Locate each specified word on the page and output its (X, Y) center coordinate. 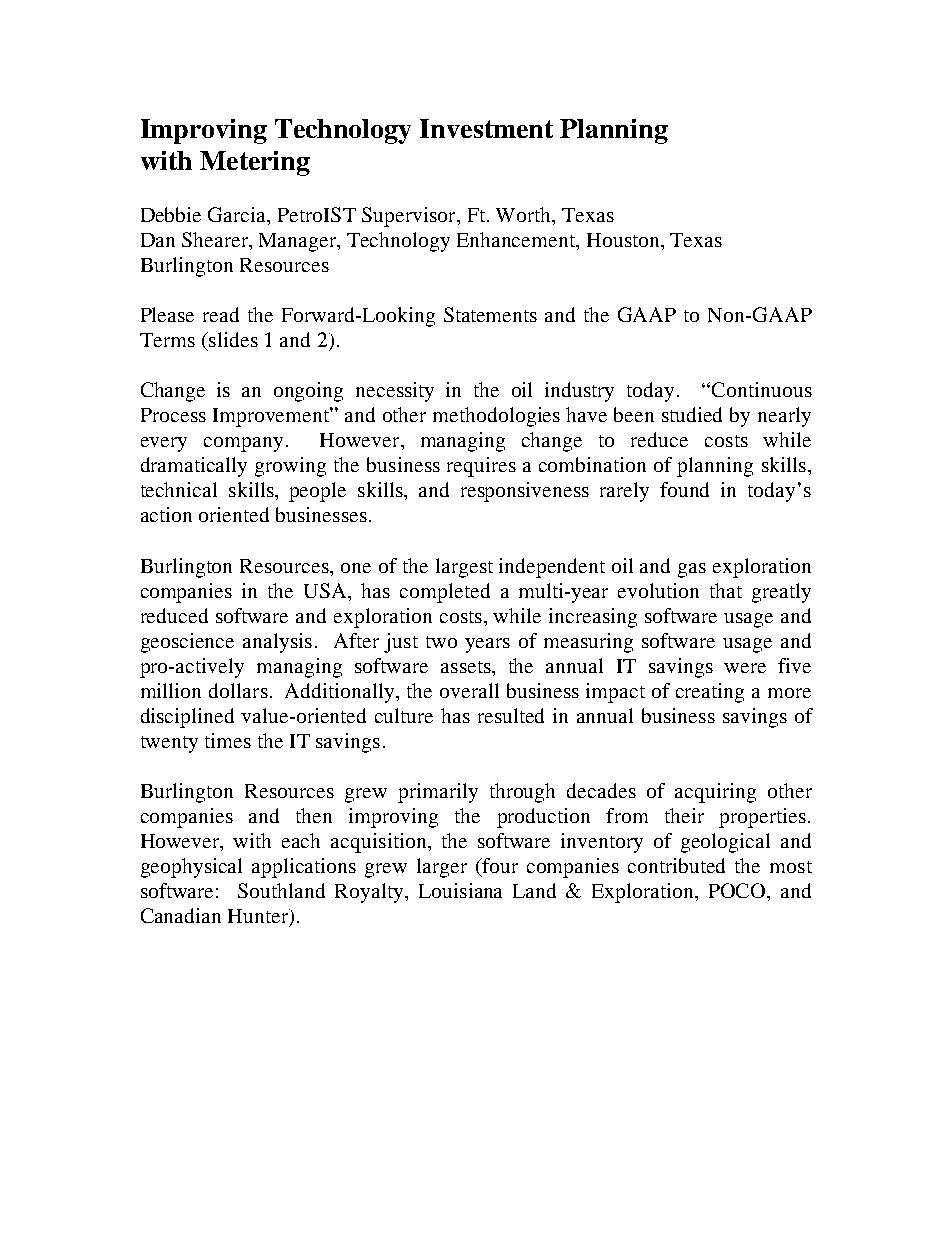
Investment (486, 128)
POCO (738, 890)
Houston (624, 240)
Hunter (259, 917)
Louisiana (460, 890)
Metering (255, 163)
